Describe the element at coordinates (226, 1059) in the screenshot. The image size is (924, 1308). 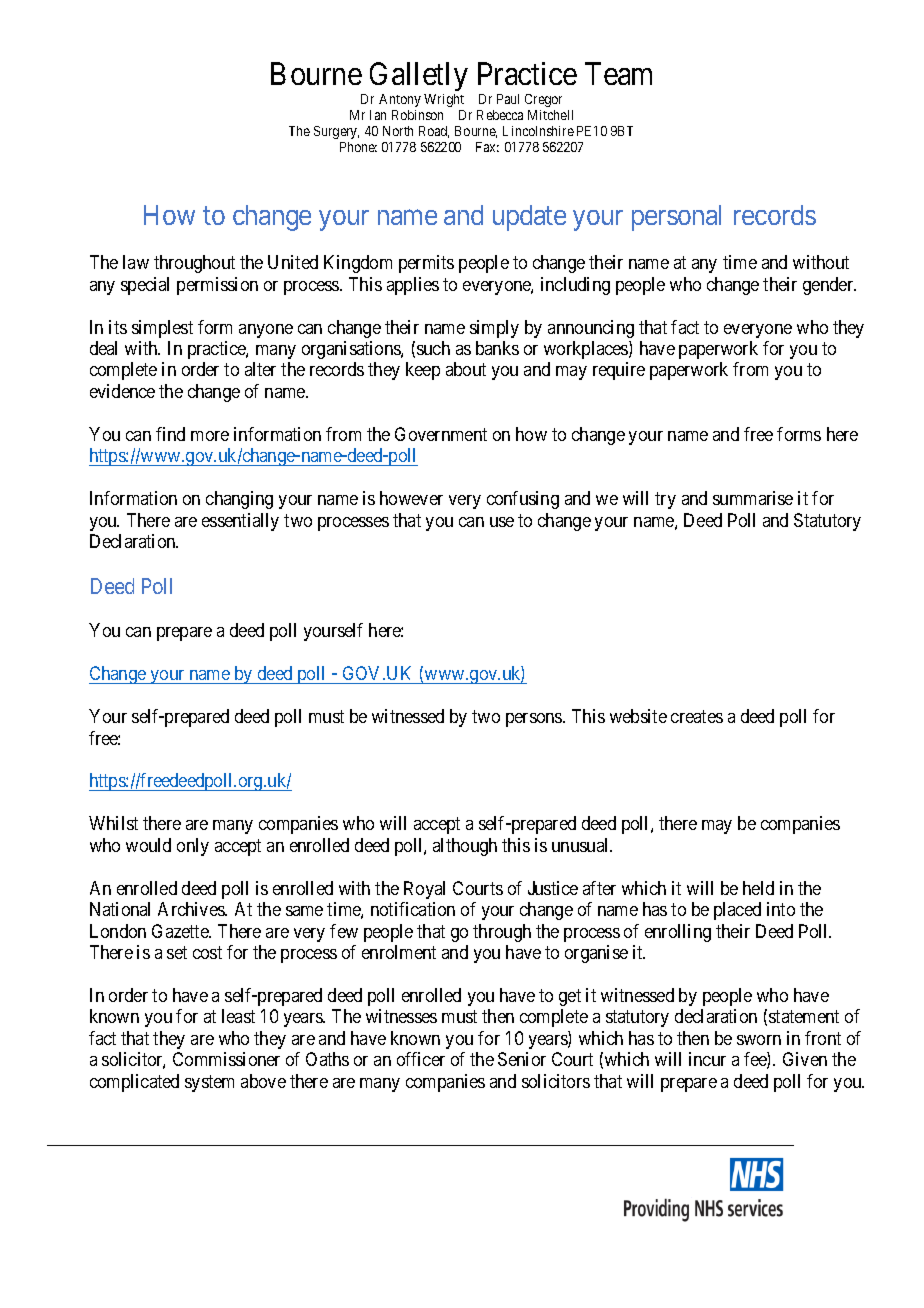
I see `Commissioner` at that location.
